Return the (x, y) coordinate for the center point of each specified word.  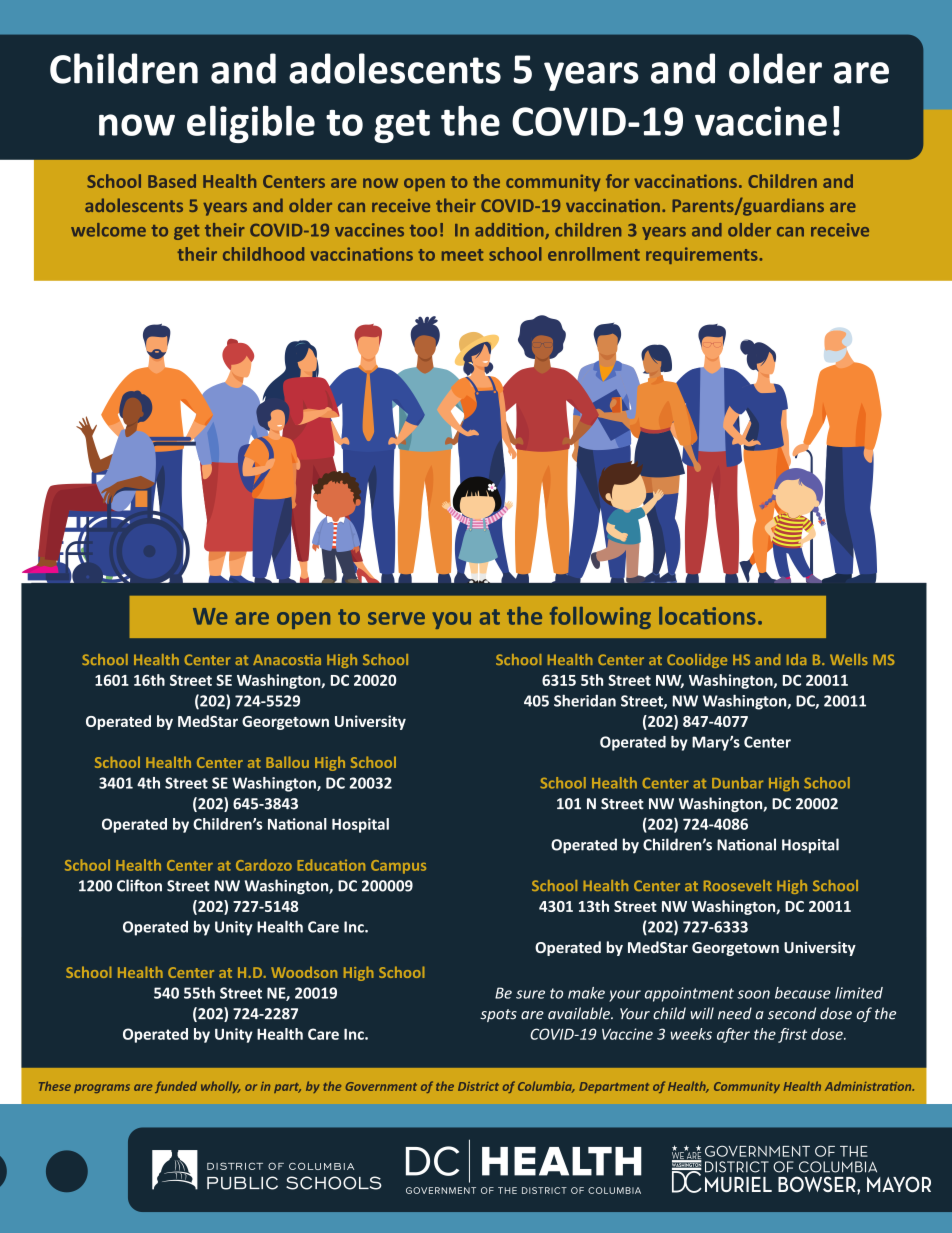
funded (176, 1087)
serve (396, 618)
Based (172, 181)
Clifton (139, 885)
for (617, 181)
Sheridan (585, 700)
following (600, 618)
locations (707, 616)
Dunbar (737, 783)
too (423, 231)
